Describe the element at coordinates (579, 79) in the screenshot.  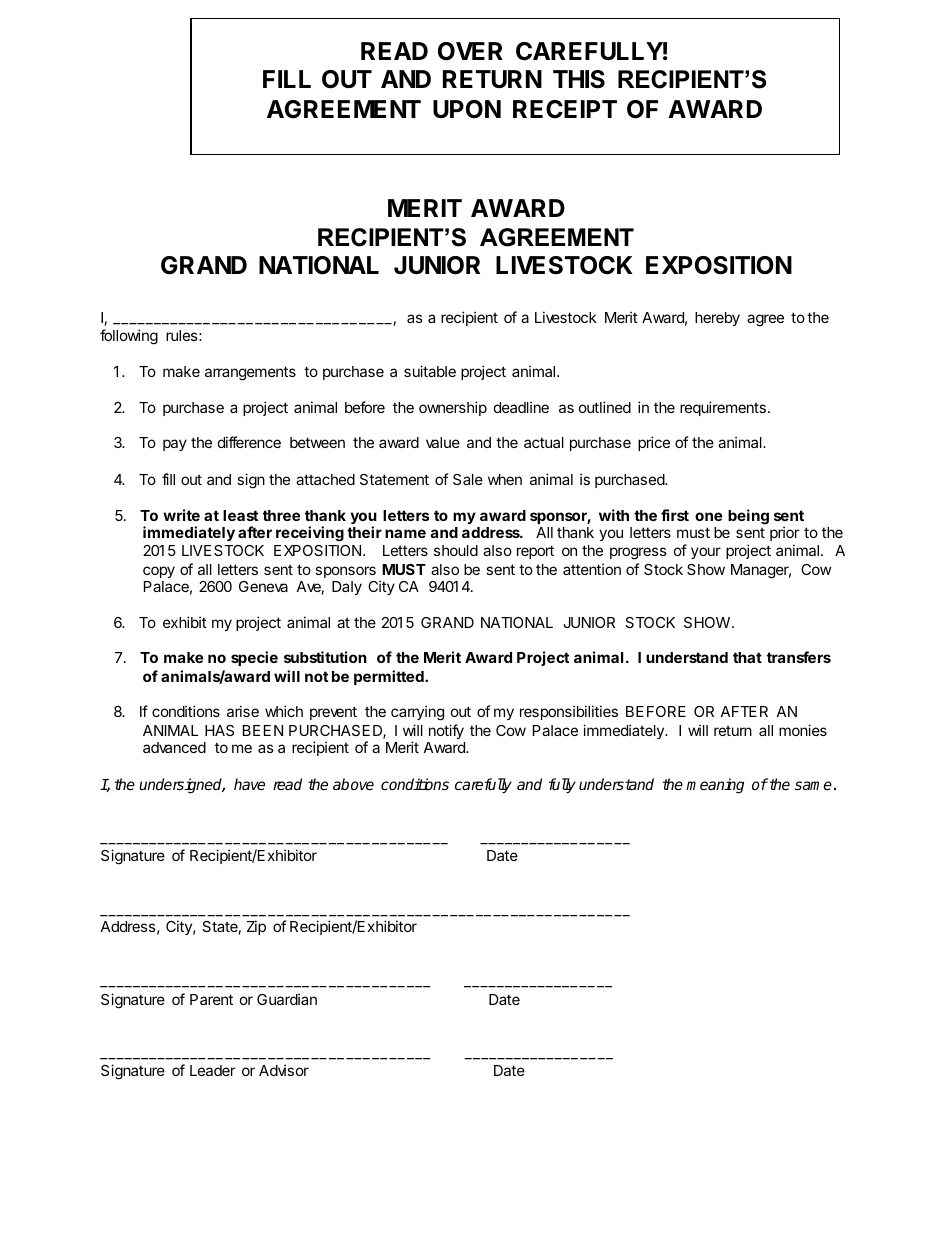
I see `THIS` at that location.
